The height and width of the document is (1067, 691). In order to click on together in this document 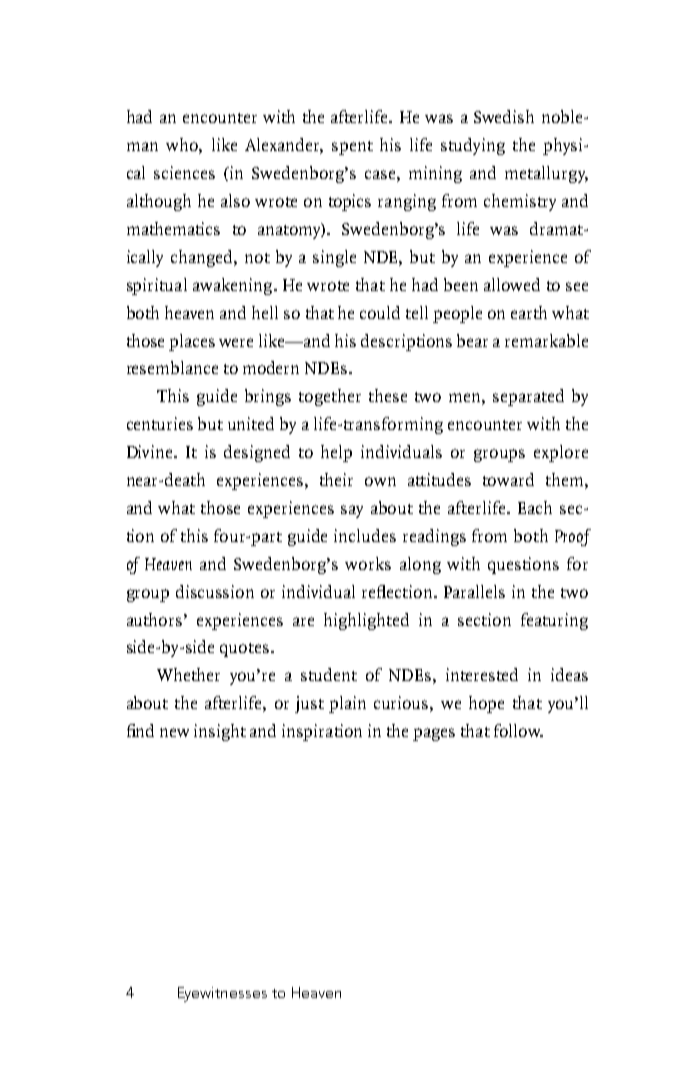, I will do `click(330, 397)`.
